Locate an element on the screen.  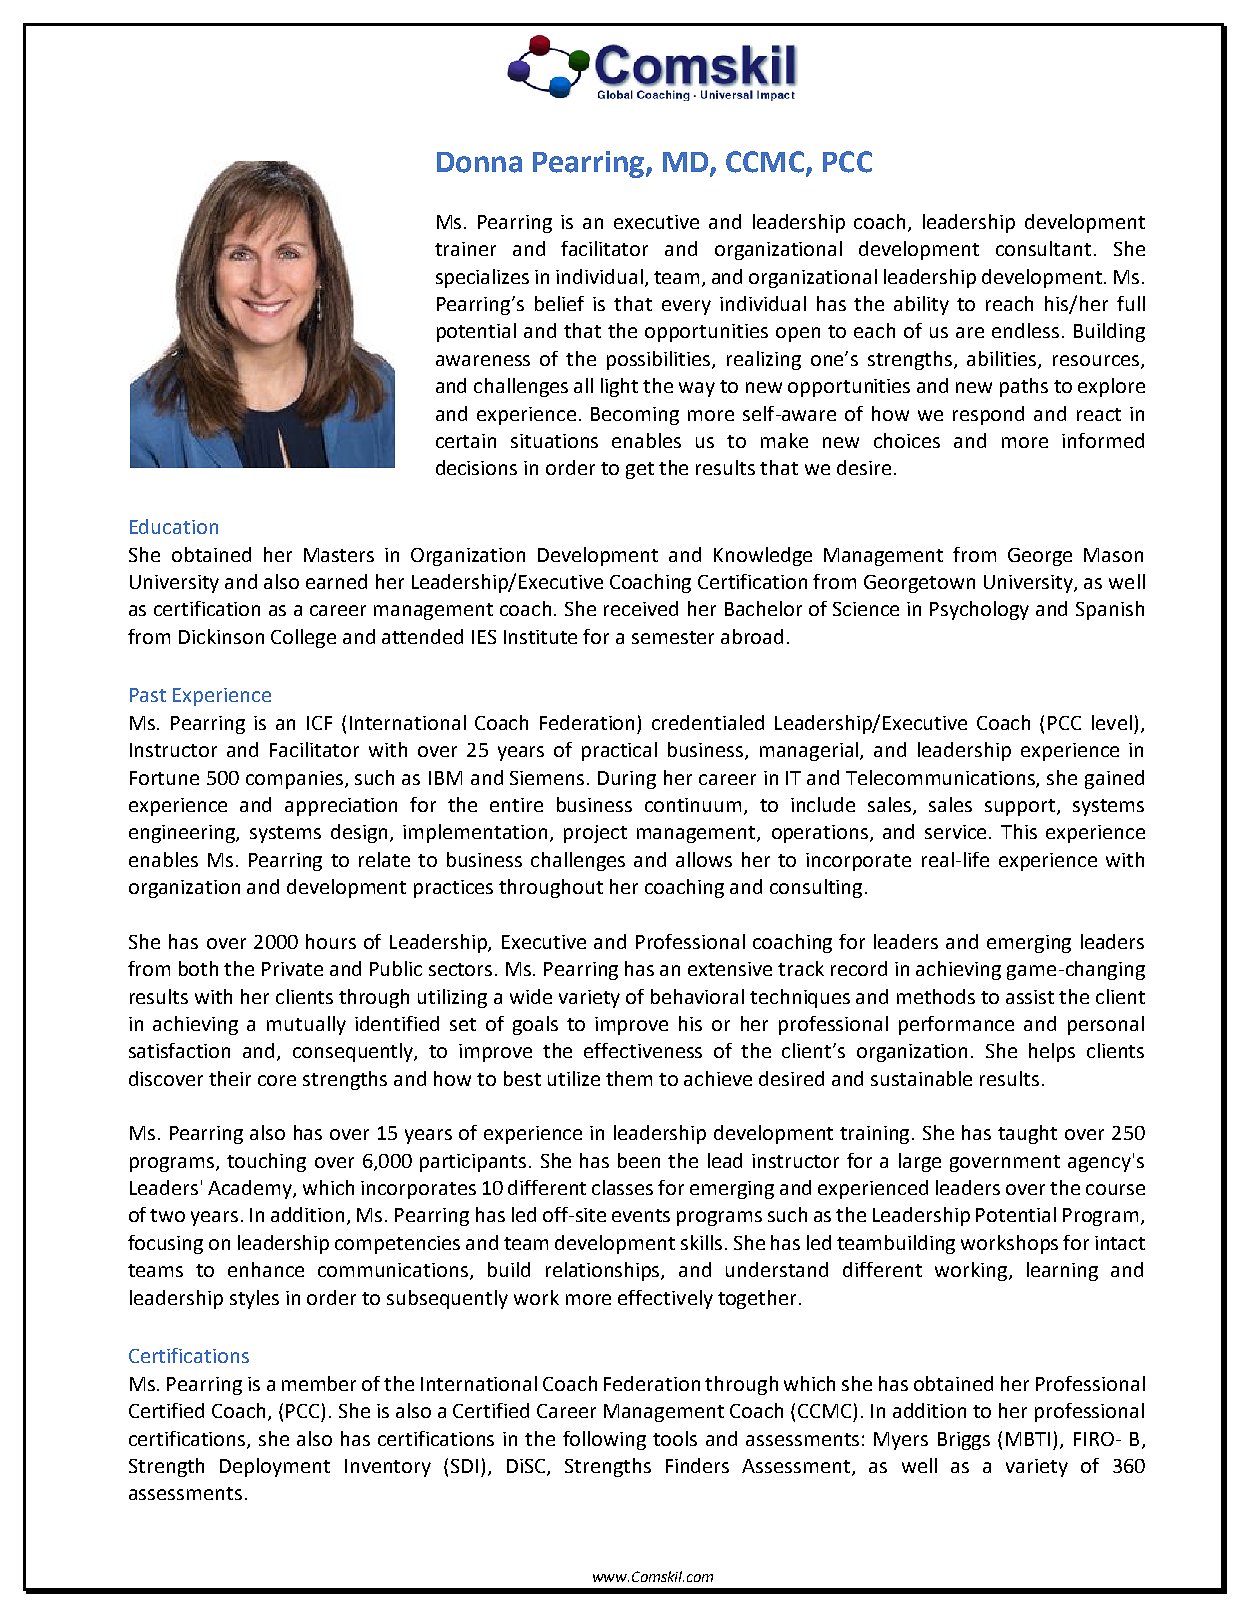
effectiveness is located at coordinates (643, 1050).
